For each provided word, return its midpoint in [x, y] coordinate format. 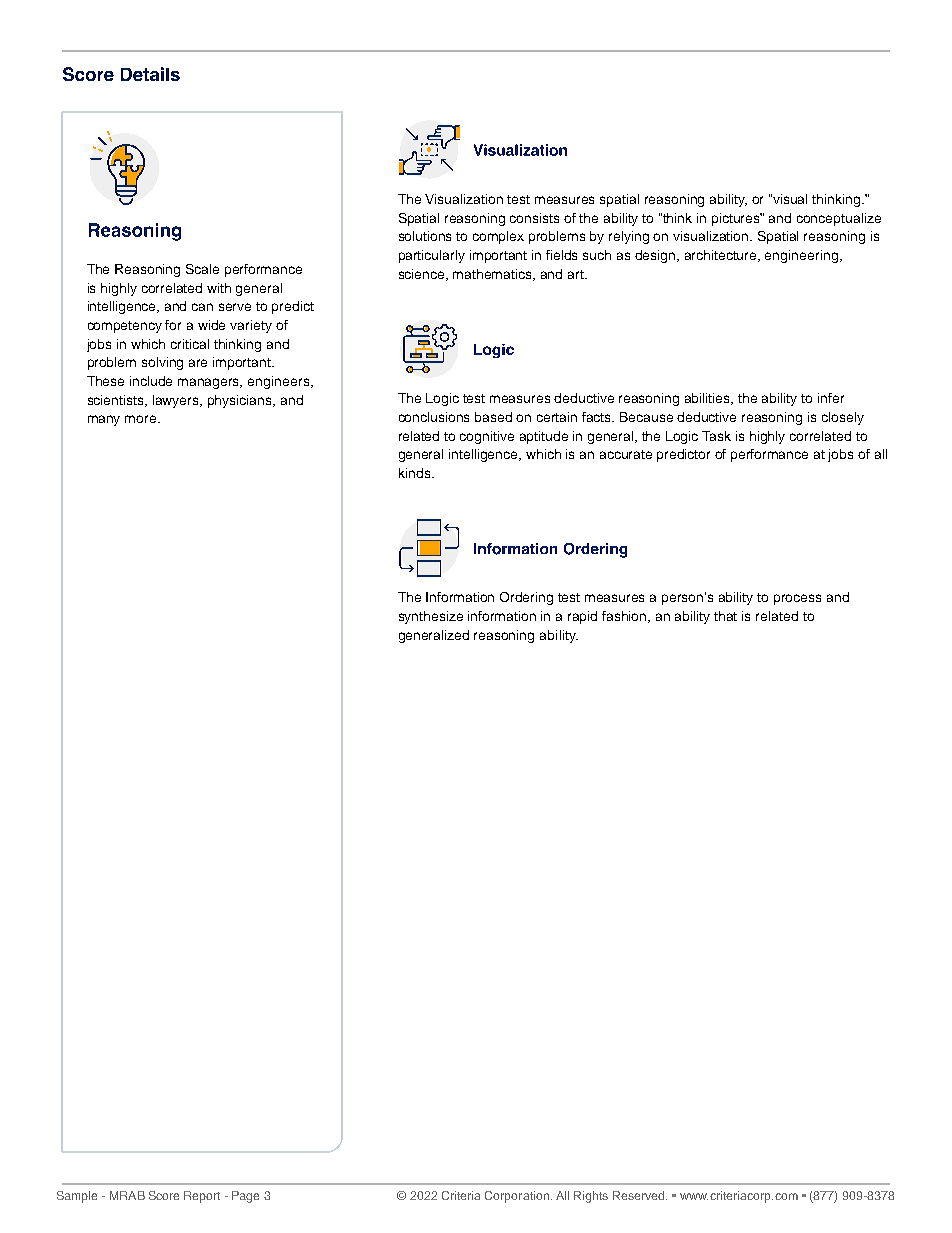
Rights [591, 1197]
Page [245, 1197]
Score [164, 1195]
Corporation [517, 1197]
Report [202, 1197]
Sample [77, 1197]
